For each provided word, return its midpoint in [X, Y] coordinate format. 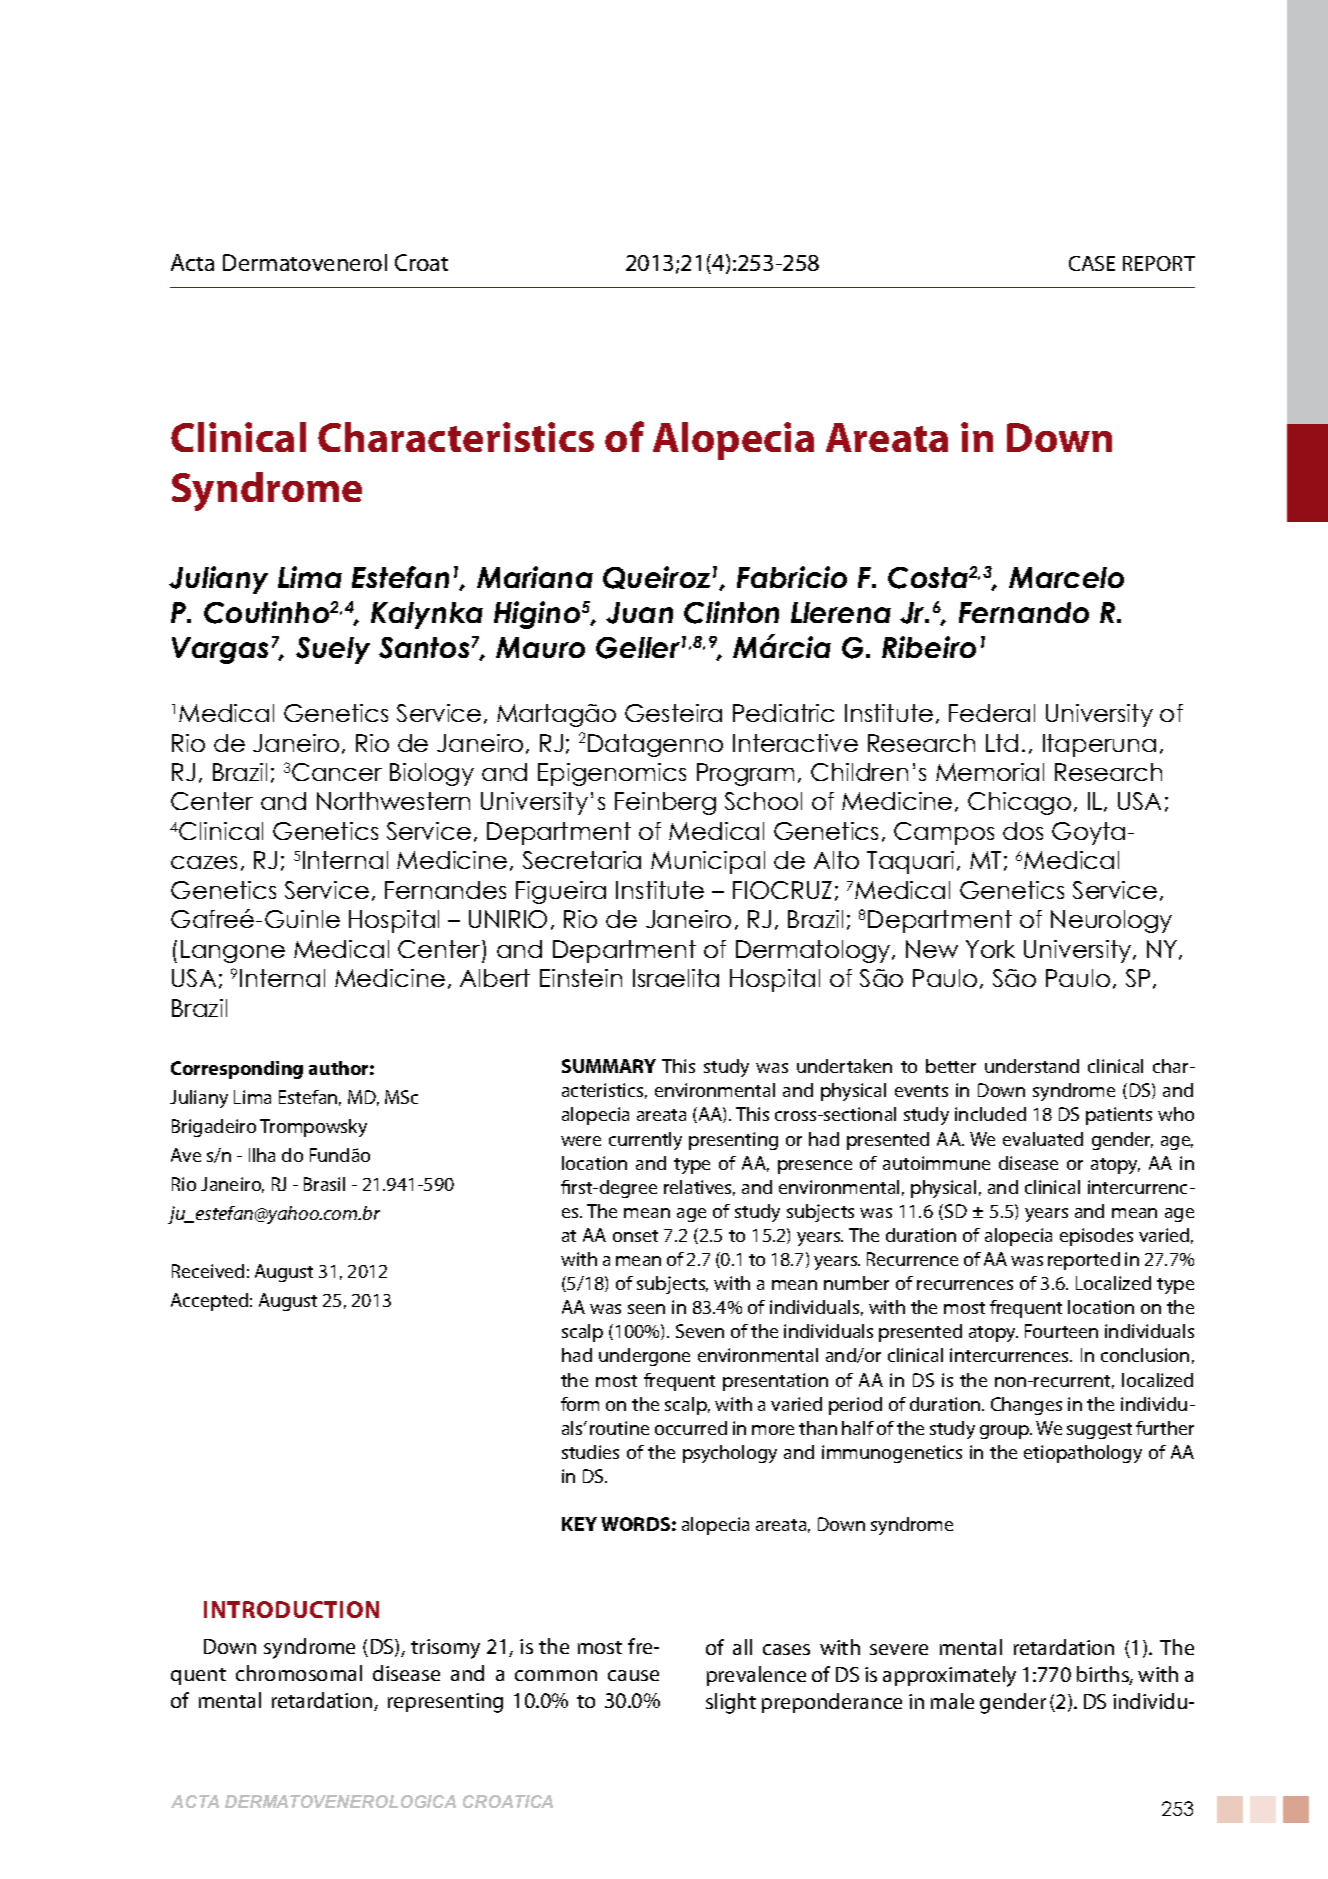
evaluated [1043, 1139]
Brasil [324, 1184]
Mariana [535, 577]
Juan [639, 613]
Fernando [1024, 612]
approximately [949, 1676]
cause [633, 1675]
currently [645, 1141]
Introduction [291, 1609]
